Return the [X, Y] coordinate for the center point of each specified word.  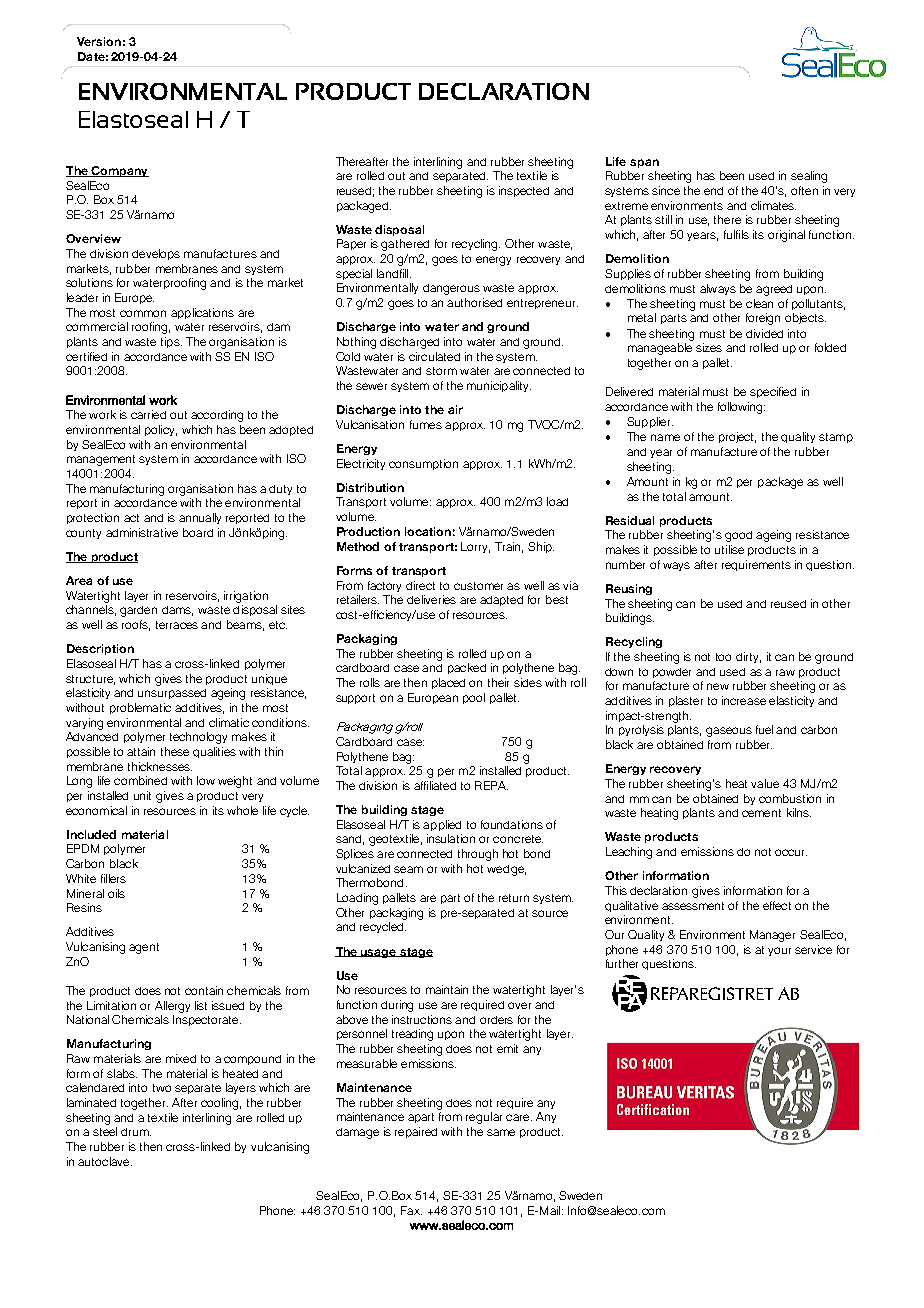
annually [200, 518]
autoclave [105, 1161]
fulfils [736, 234]
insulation [451, 838]
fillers [113, 878]
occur [791, 852]
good [738, 536]
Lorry [475, 547]
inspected [524, 191]
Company [119, 171]
